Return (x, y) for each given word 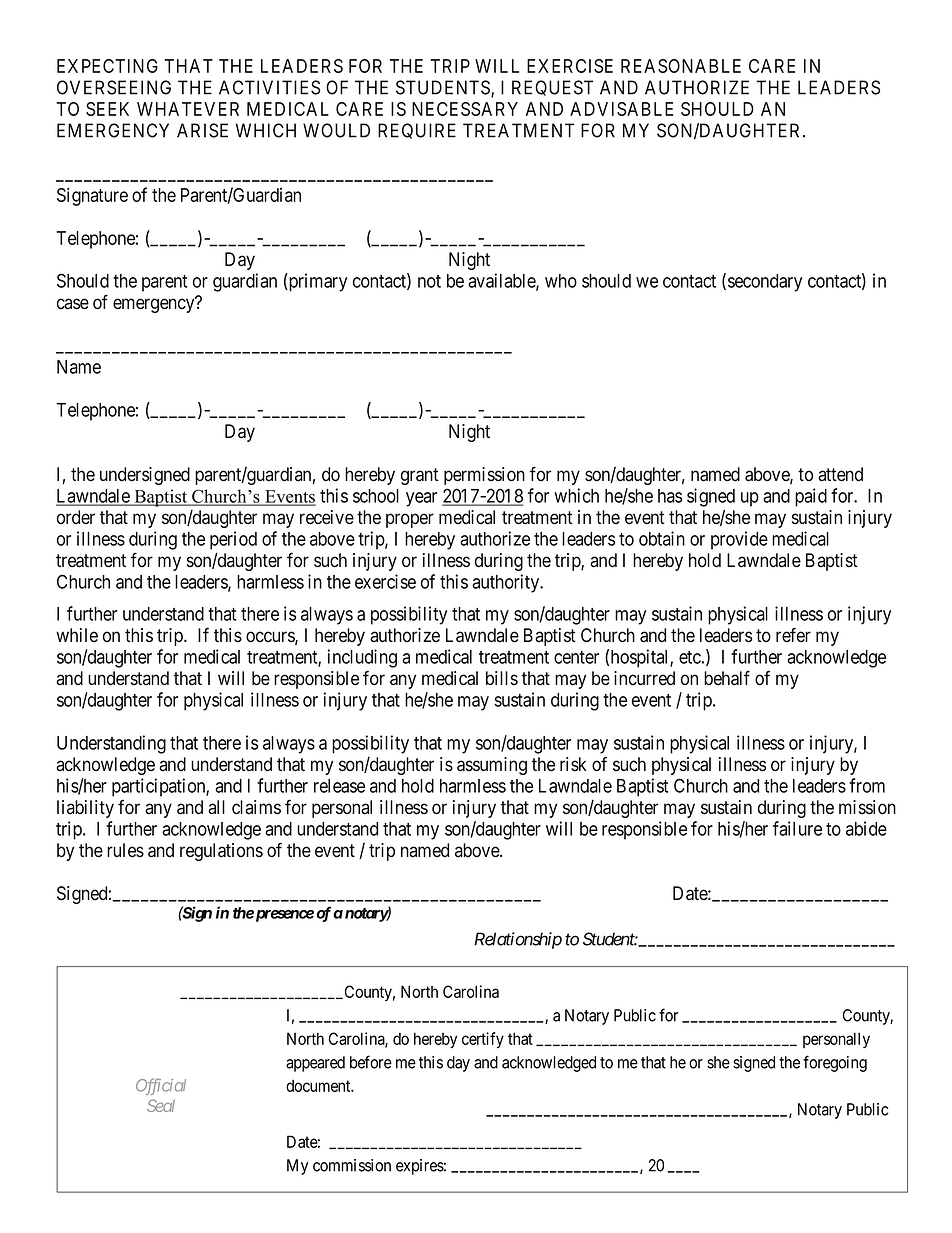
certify (483, 1040)
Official (161, 1086)
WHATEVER (188, 109)
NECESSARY (465, 109)
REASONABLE (681, 66)
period (233, 540)
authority (507, 583)
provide (739, 540)
